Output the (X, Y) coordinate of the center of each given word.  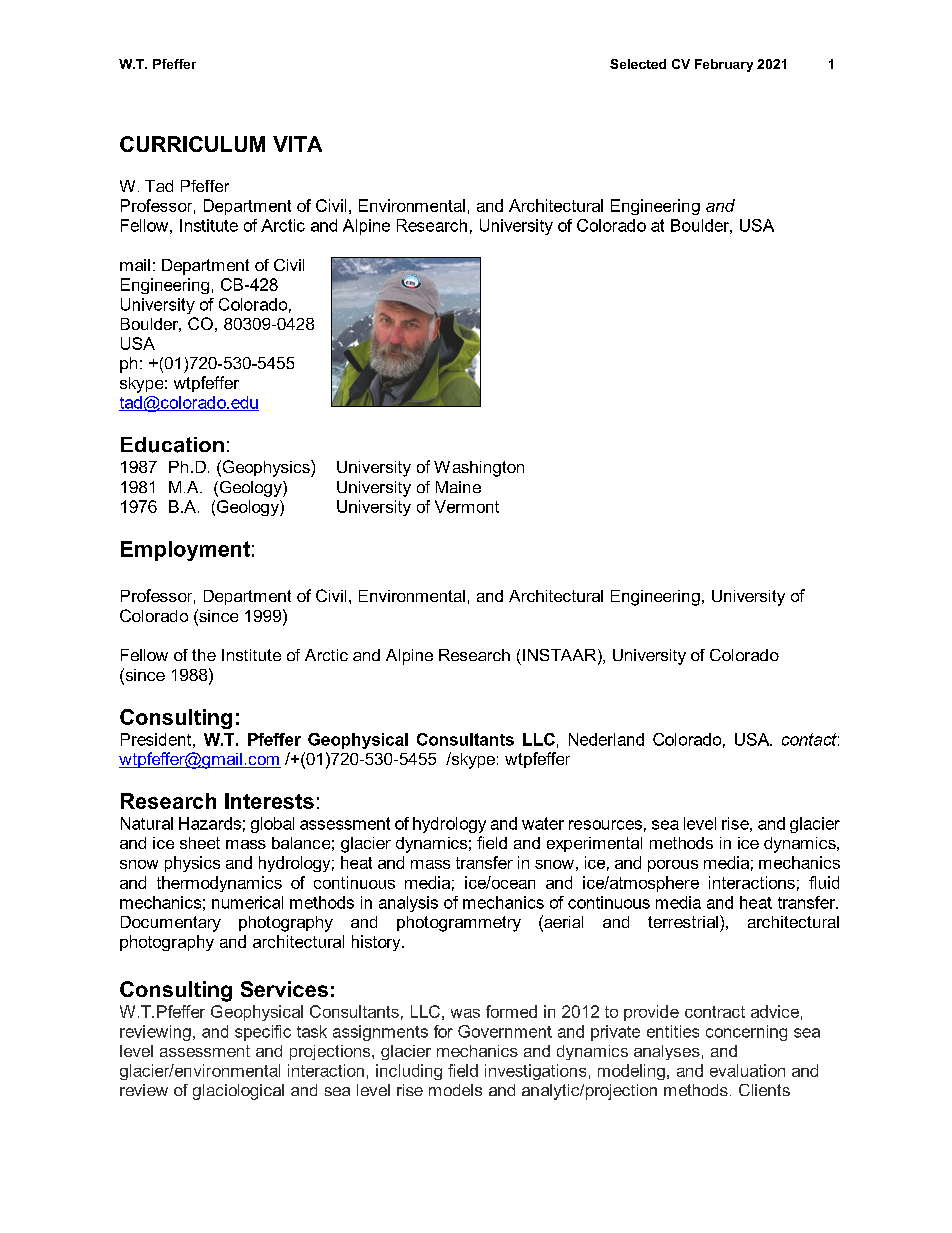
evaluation (747, 1070)
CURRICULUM (192, 144)
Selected (638, 64)
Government (505, 1031)
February (724, 65)
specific (263, 1033)
